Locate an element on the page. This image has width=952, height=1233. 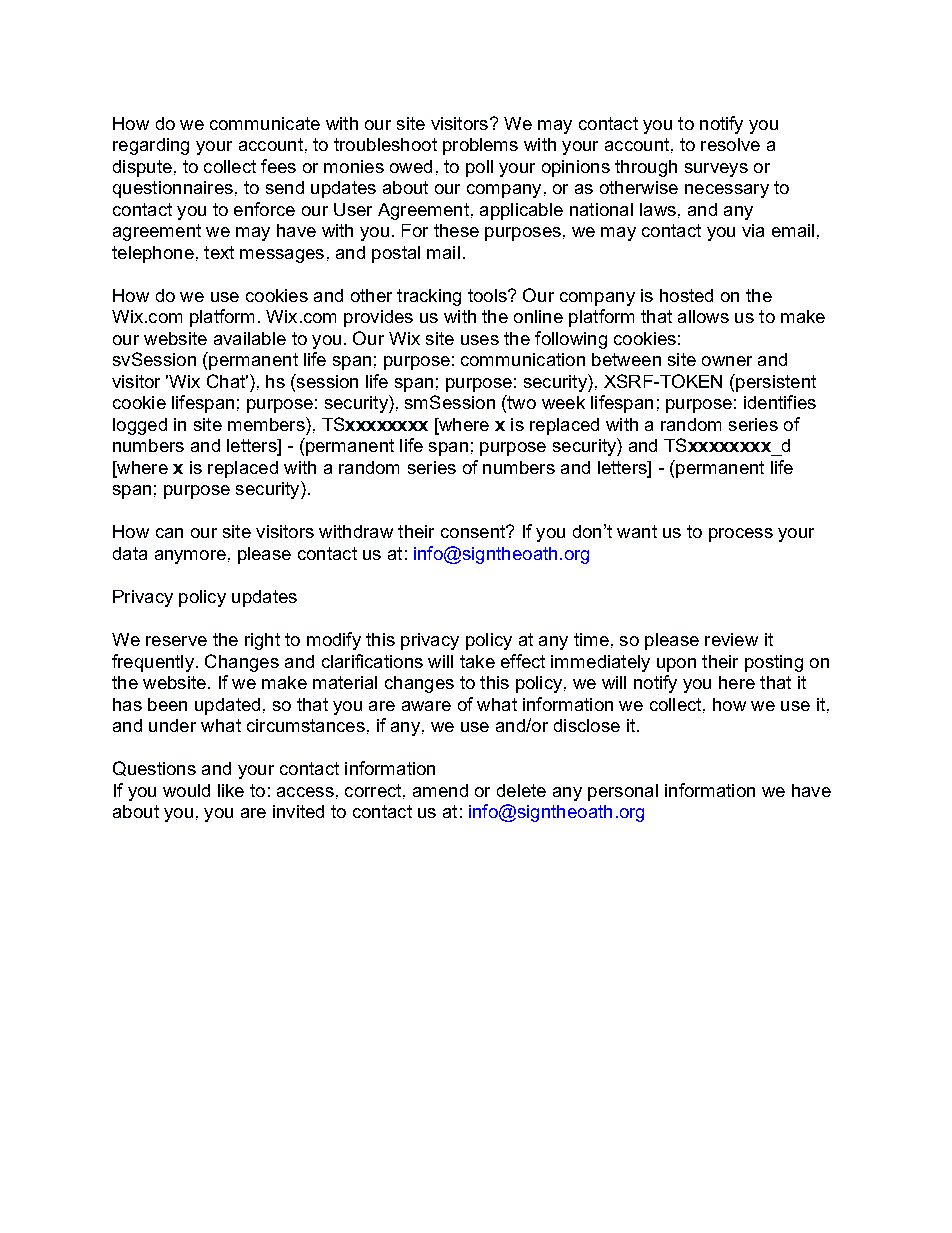
tracking is located at coordinates (429, 297).
